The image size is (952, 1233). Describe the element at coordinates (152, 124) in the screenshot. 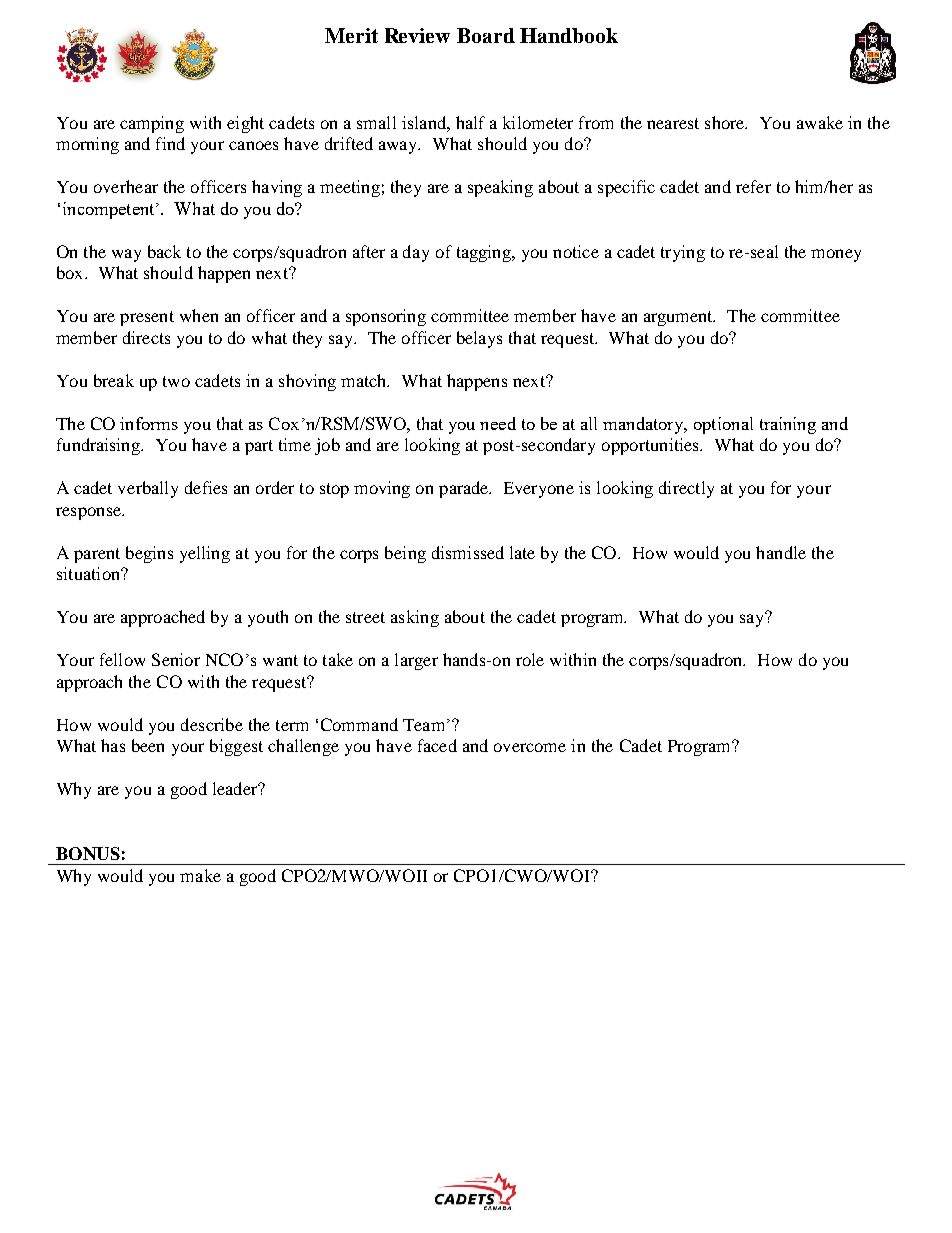

I see `camping` at that location.
